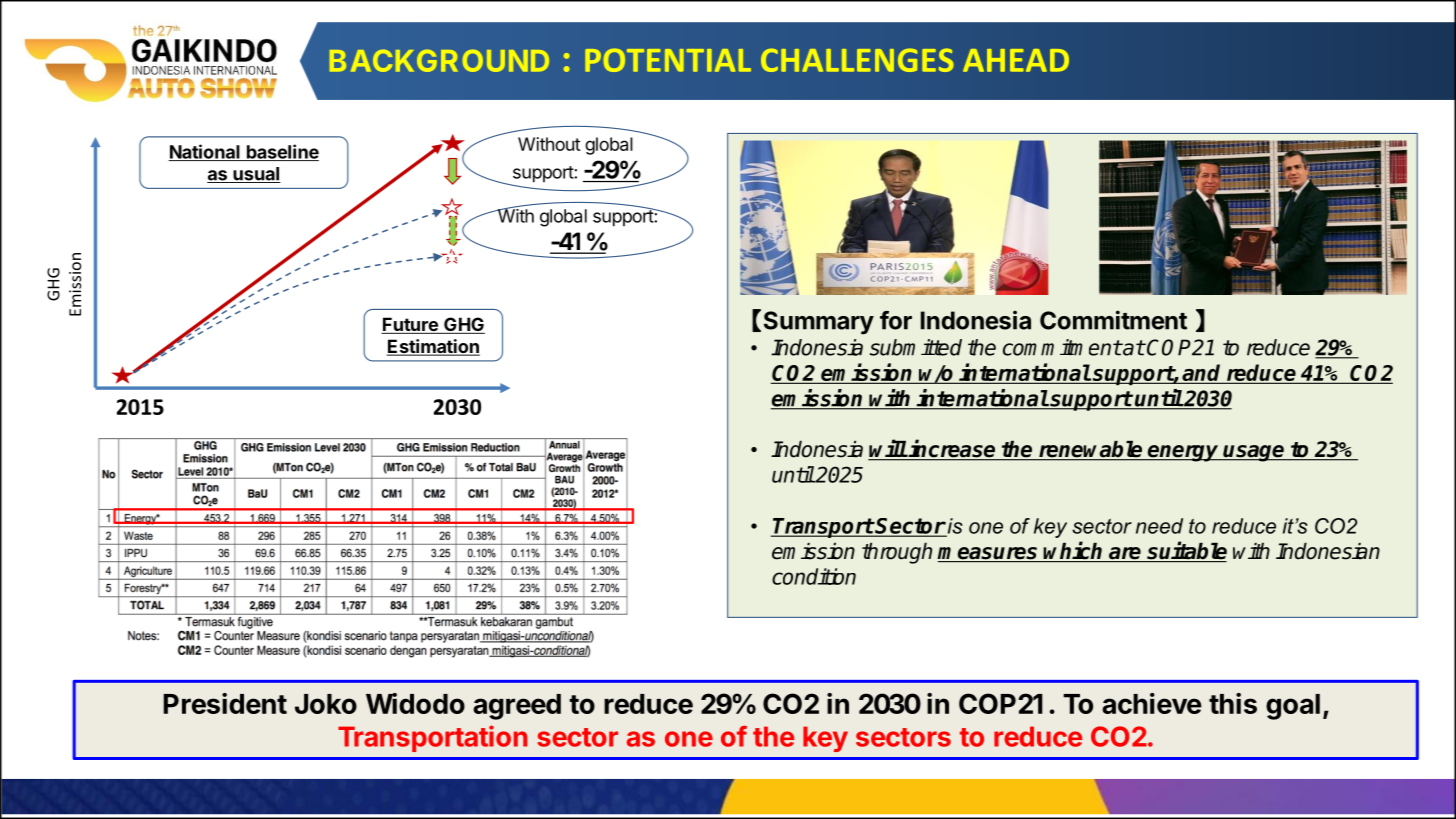 The height and width of the screenshot is (819, 1456). What do you see at coordinates (439, 61) in the screenshot?
I see `BACKGROUND` at bounding box center [439, 61].
